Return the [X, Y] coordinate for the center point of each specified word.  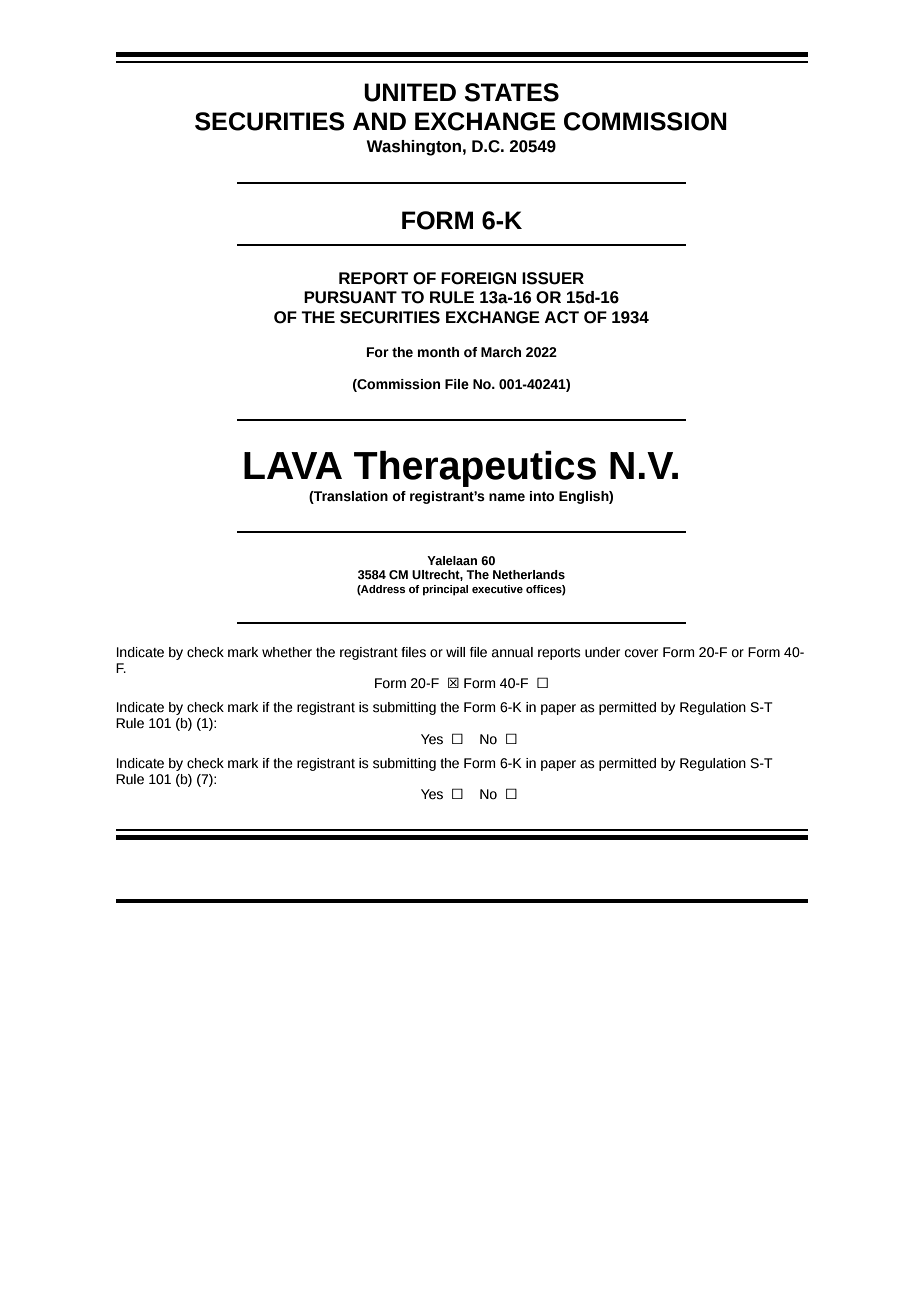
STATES [512, 92]
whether [287, 652]
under [602, 652]
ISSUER [553, 278]
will [455, 652]
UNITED [410, 92]
